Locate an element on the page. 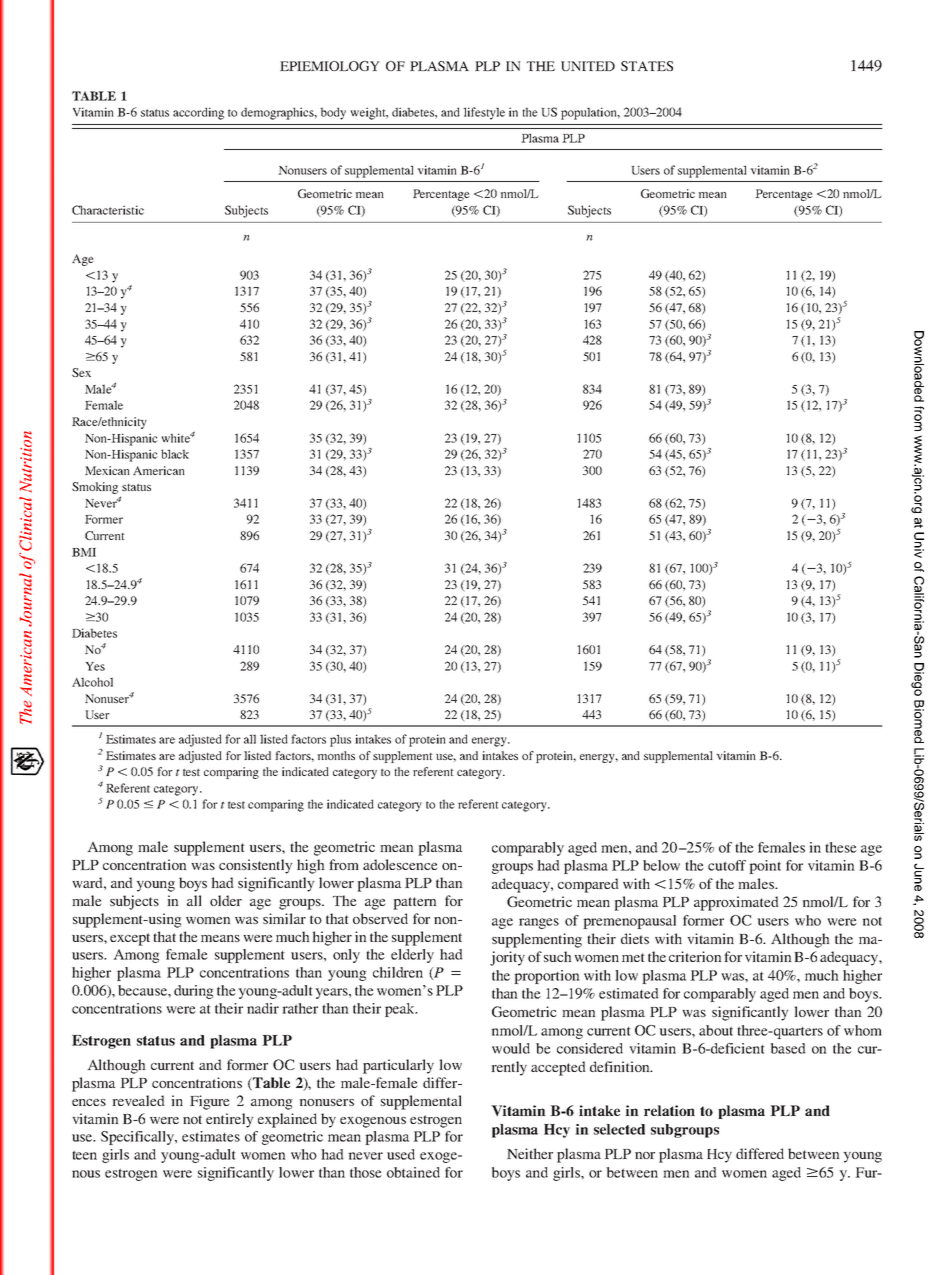 This document has height=1275, width=952. according is located at coordinates (198, 113).
